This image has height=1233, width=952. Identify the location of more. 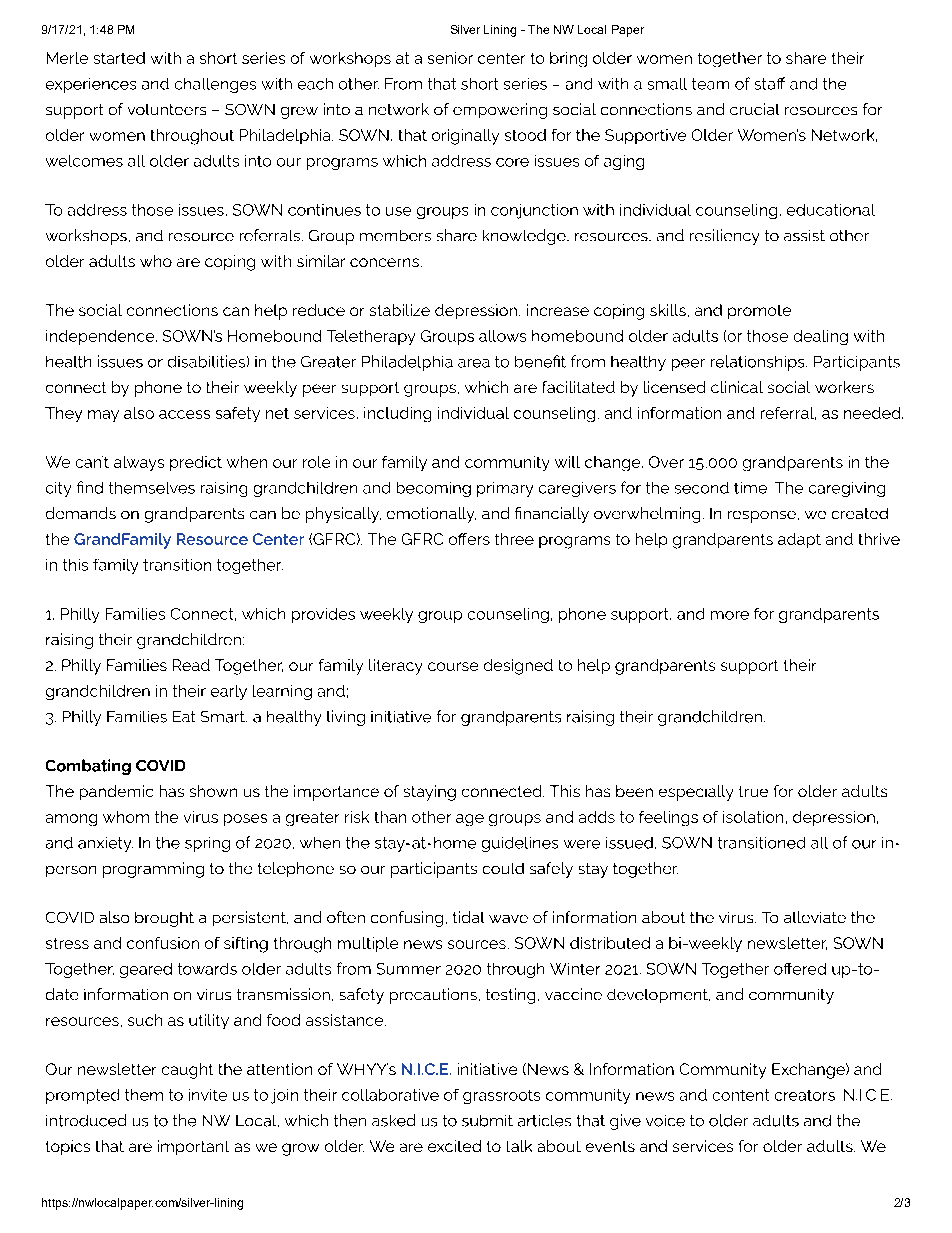
(730, 615).
